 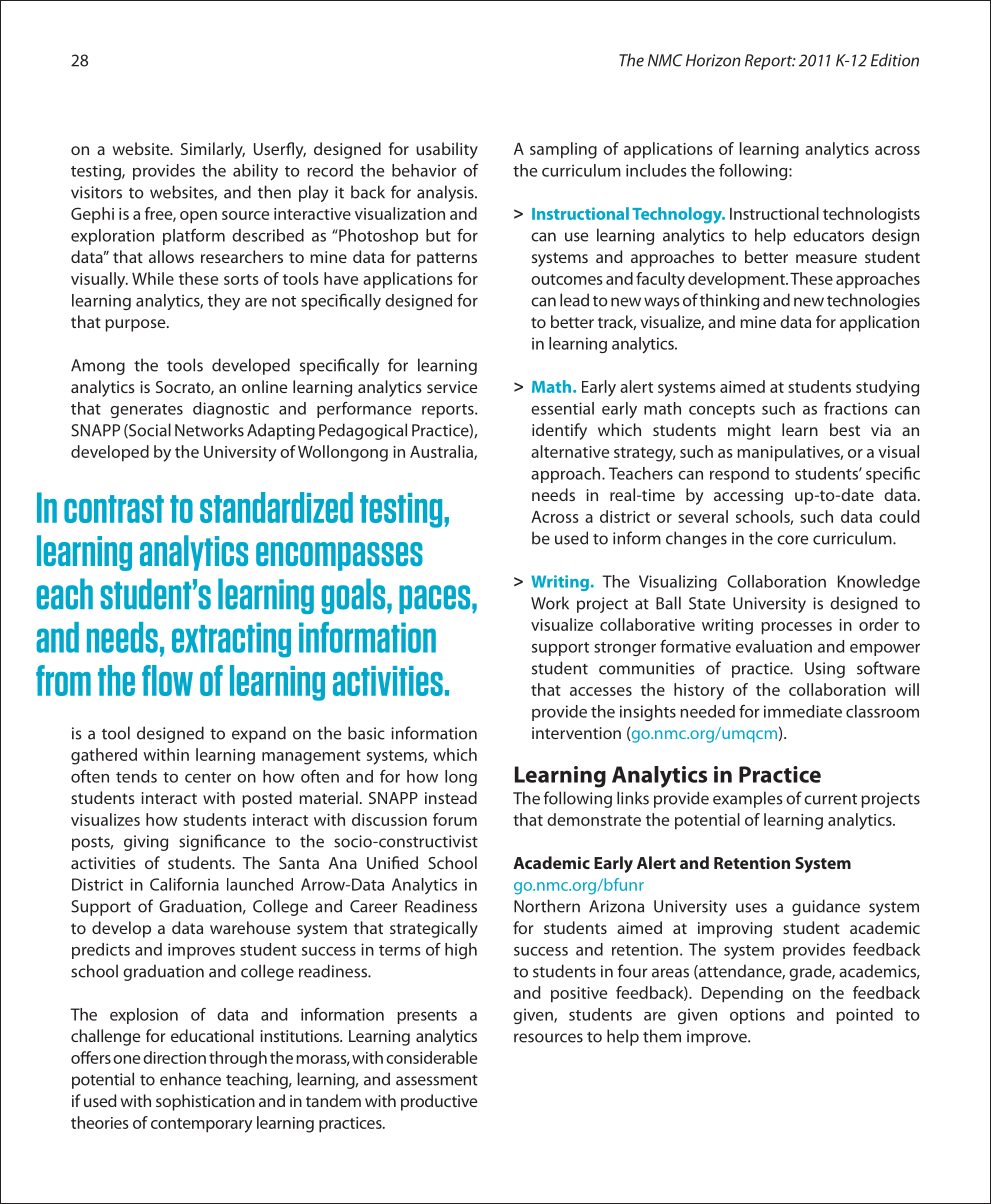 I want to click on current, so click(x=830, y=799).
